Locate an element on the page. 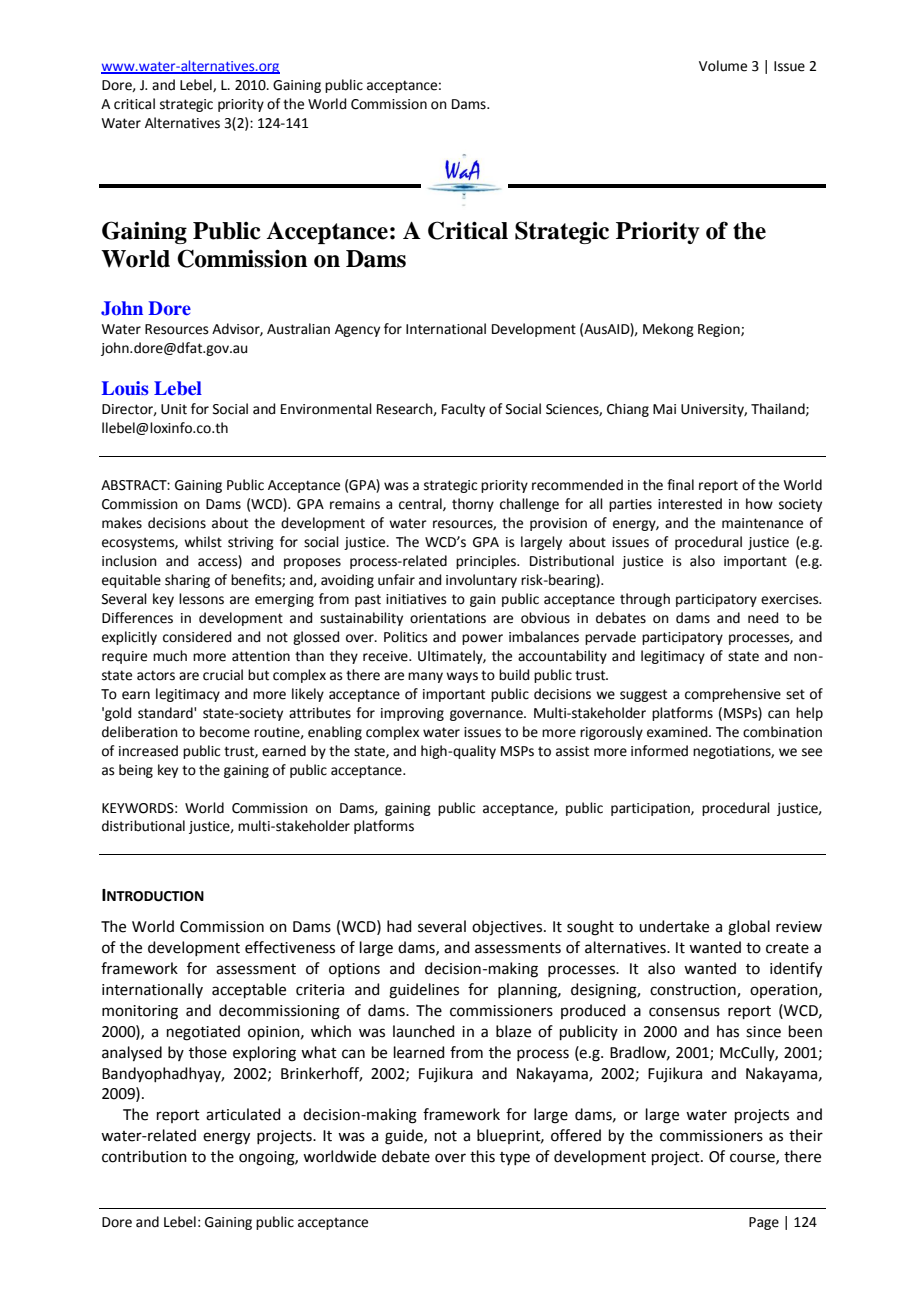 The height and width of the page is (1308, 924). Unit is located at coordinates (174, 409).
